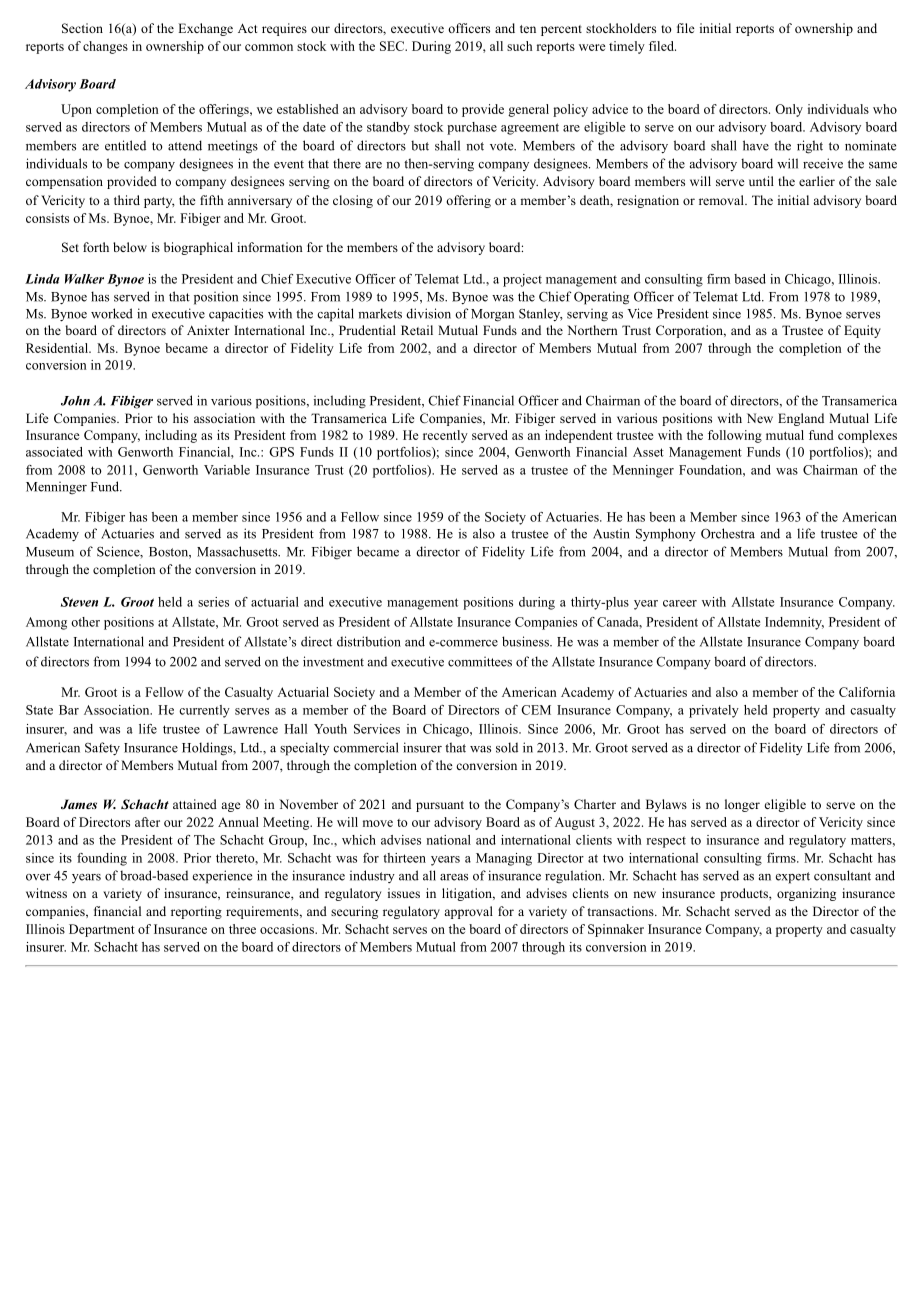 Image resolution: width=924 pixels, height=1308 pixels. I want to click on recently, so click(445, 436).
